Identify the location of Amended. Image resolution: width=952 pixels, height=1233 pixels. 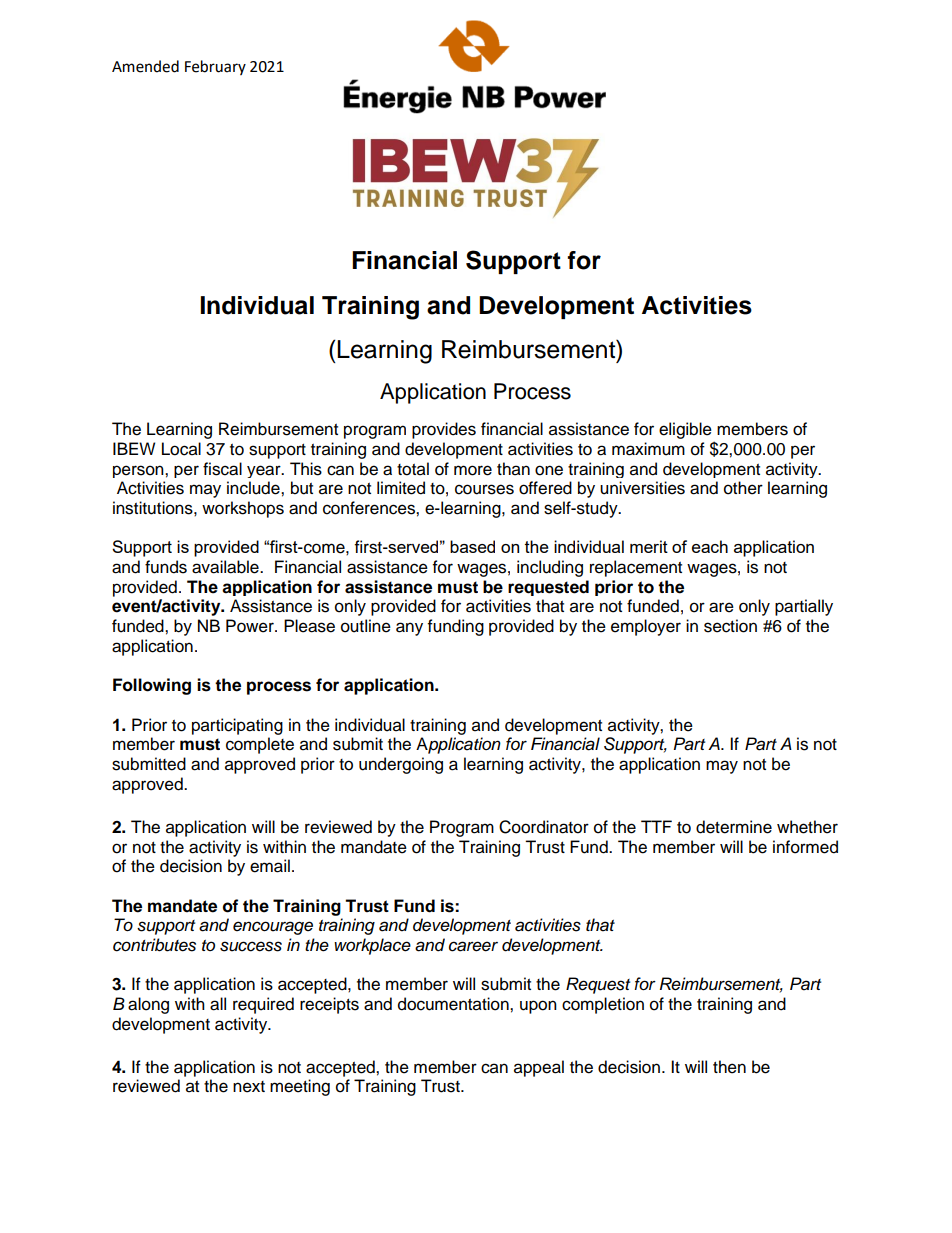
(145, 66).
